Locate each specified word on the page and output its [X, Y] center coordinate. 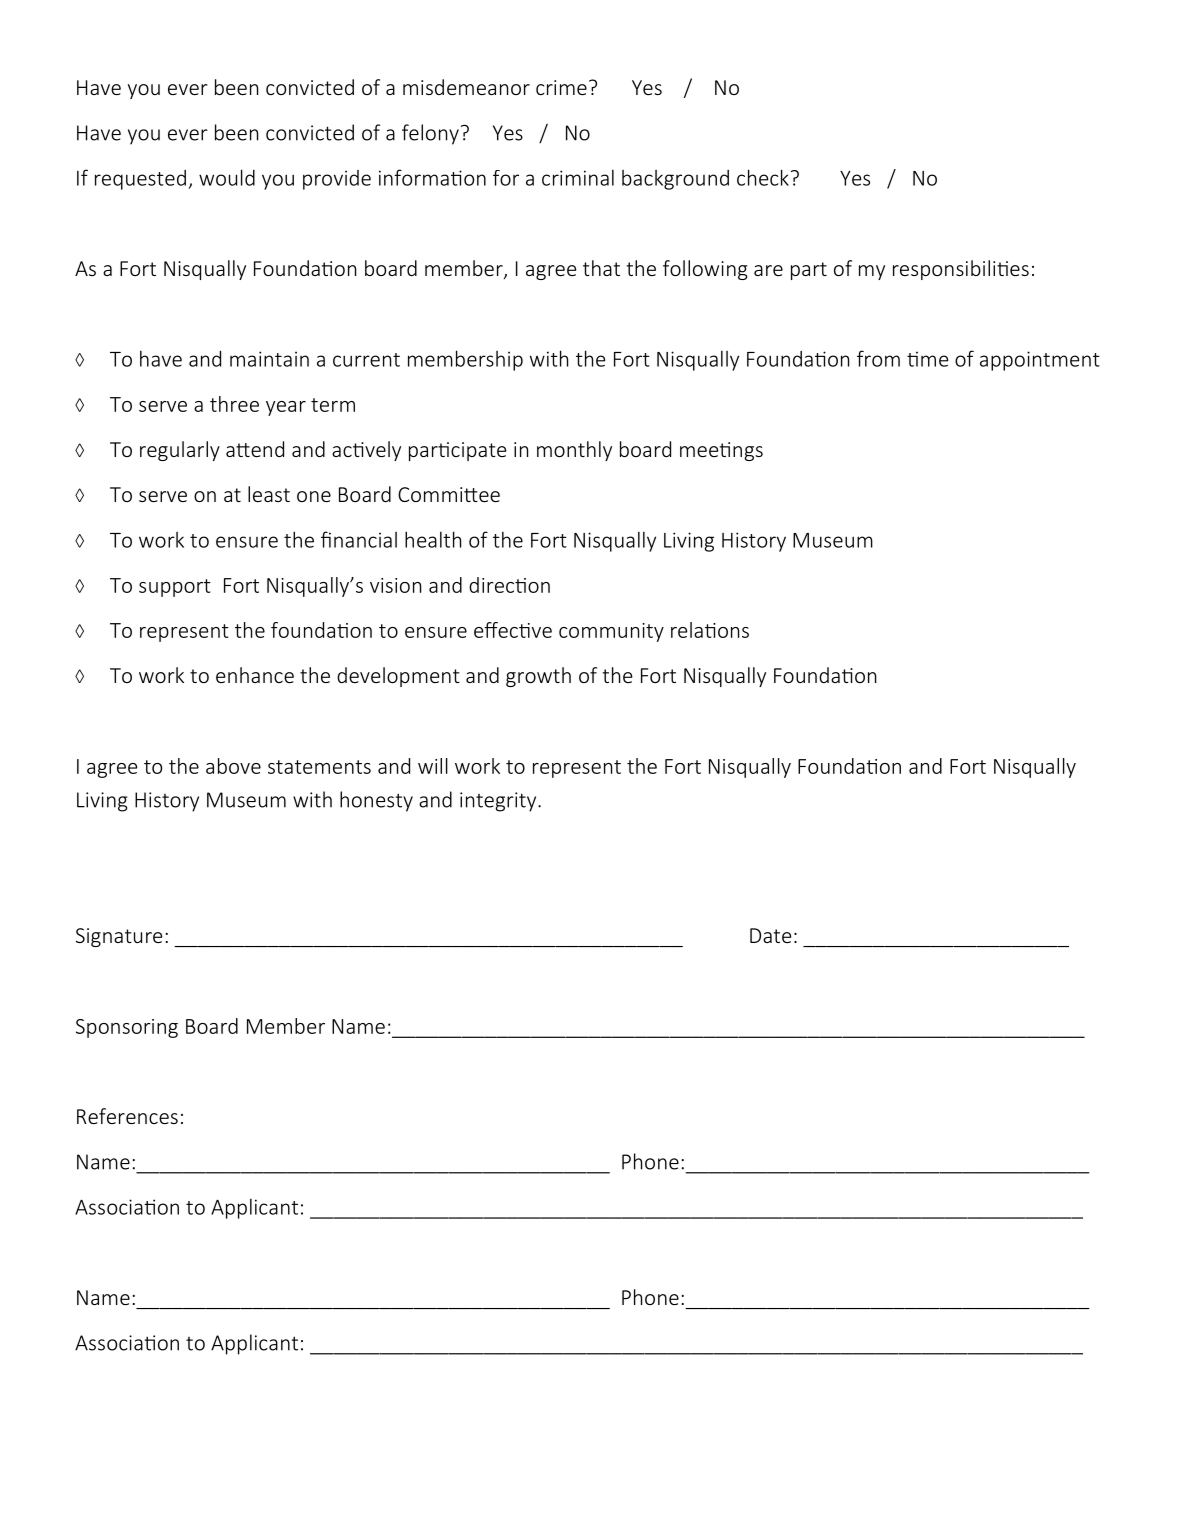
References [127, 1116]
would [227, 177]
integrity [499, 802]
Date [770, 935]
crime [561, 87]
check [763, 177]
